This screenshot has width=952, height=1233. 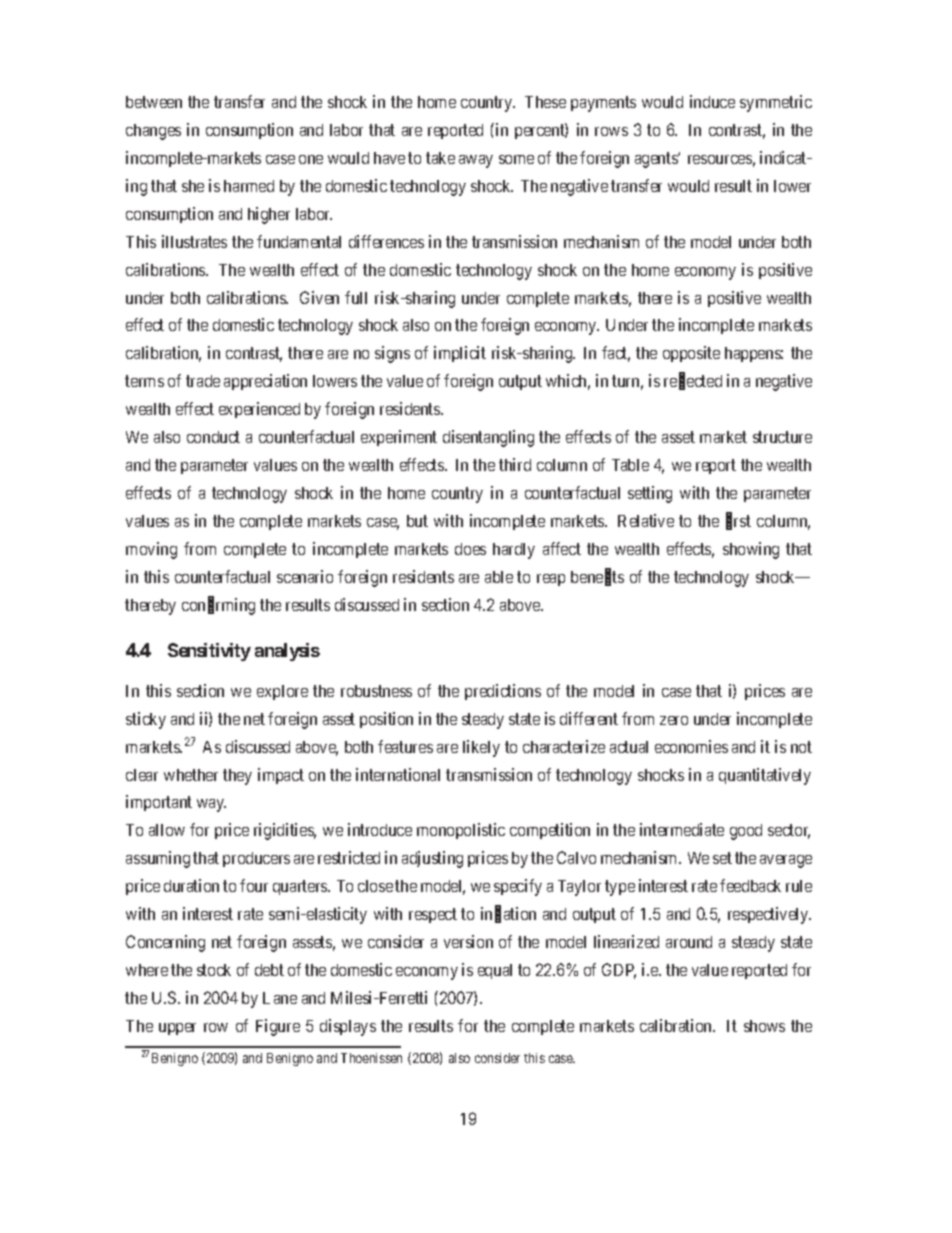 I want to click on confirming, so click(x=218, y=606).
